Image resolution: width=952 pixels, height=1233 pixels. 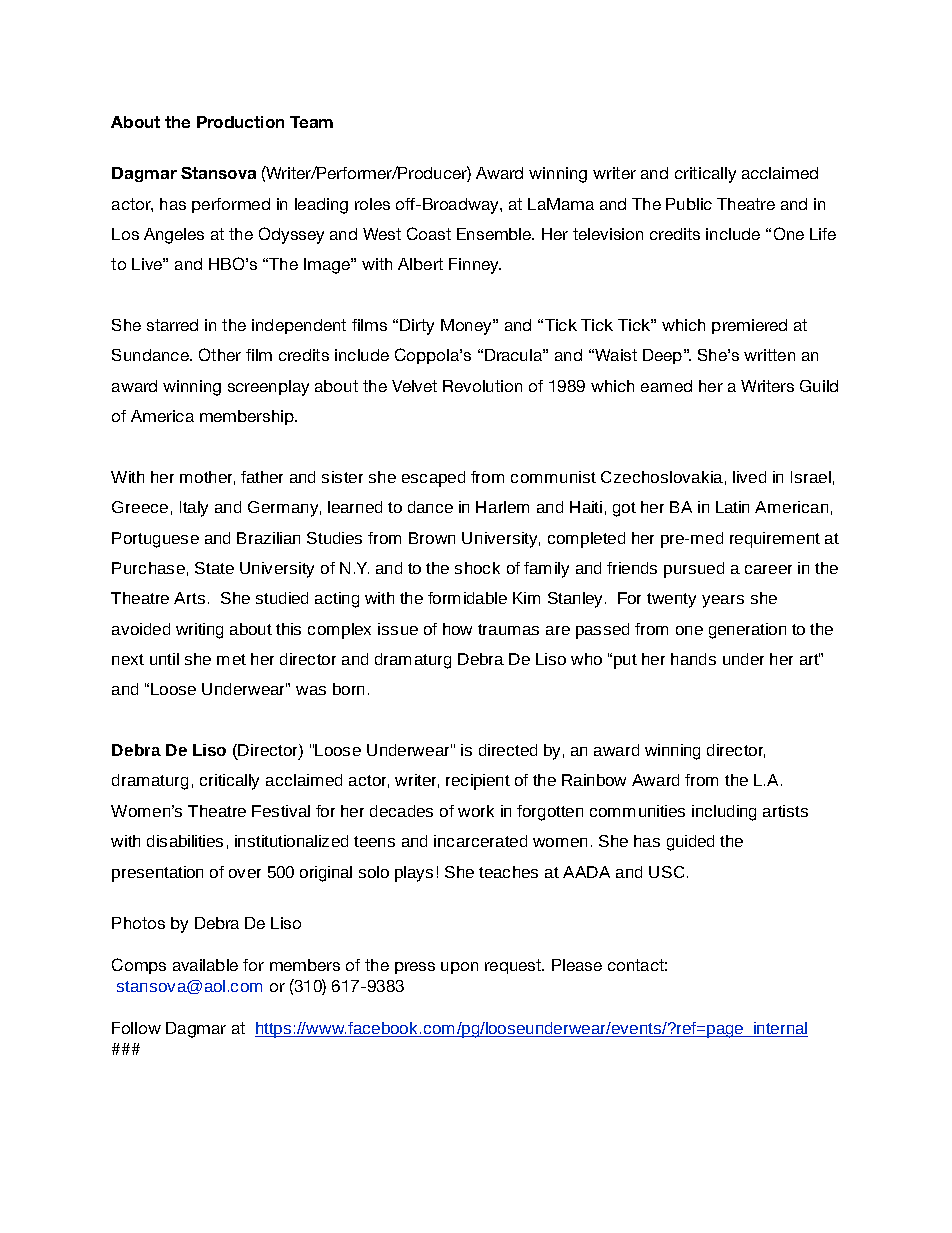 I want to click on roles, so click(x=372, y=204).
